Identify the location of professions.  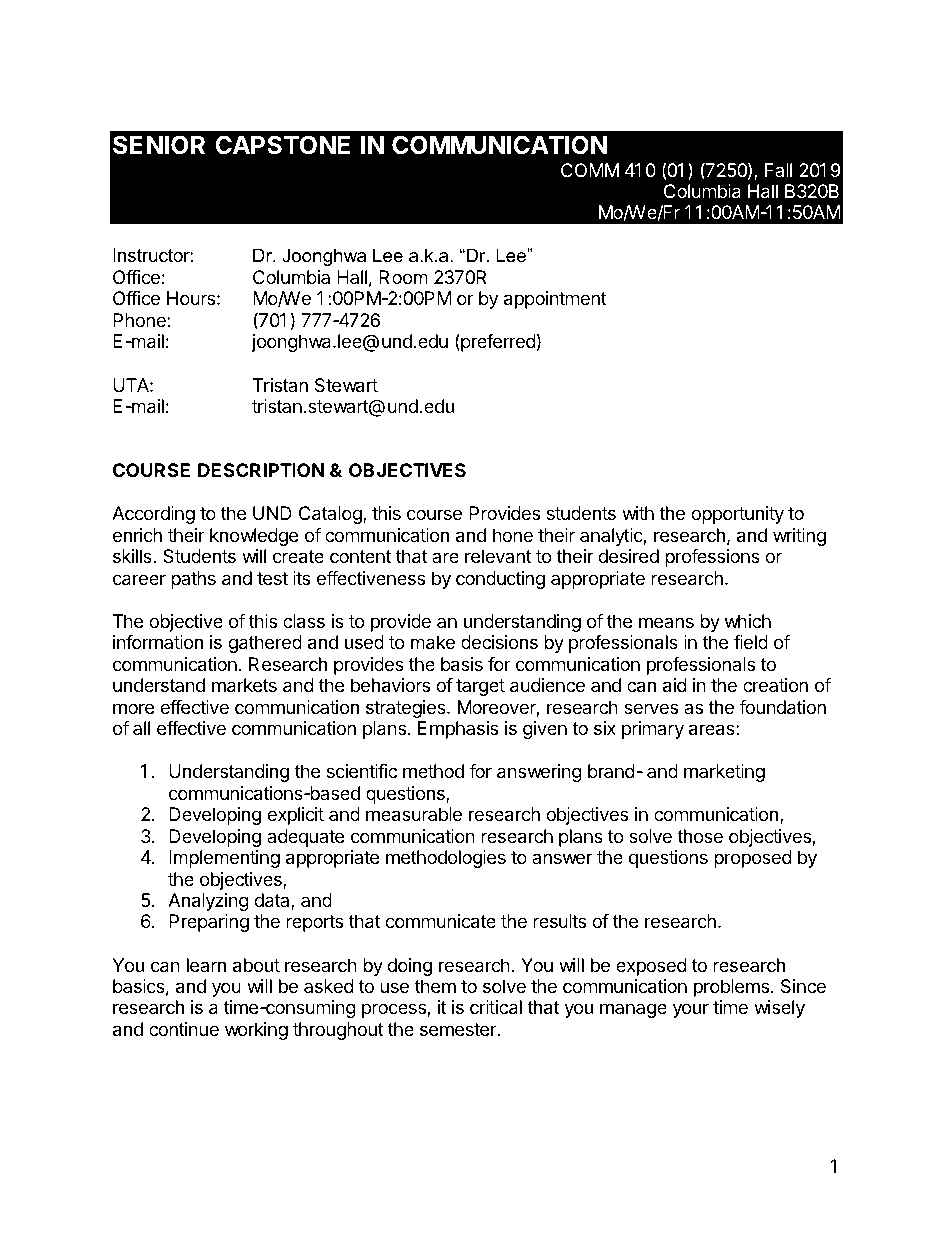
(712, 558).
